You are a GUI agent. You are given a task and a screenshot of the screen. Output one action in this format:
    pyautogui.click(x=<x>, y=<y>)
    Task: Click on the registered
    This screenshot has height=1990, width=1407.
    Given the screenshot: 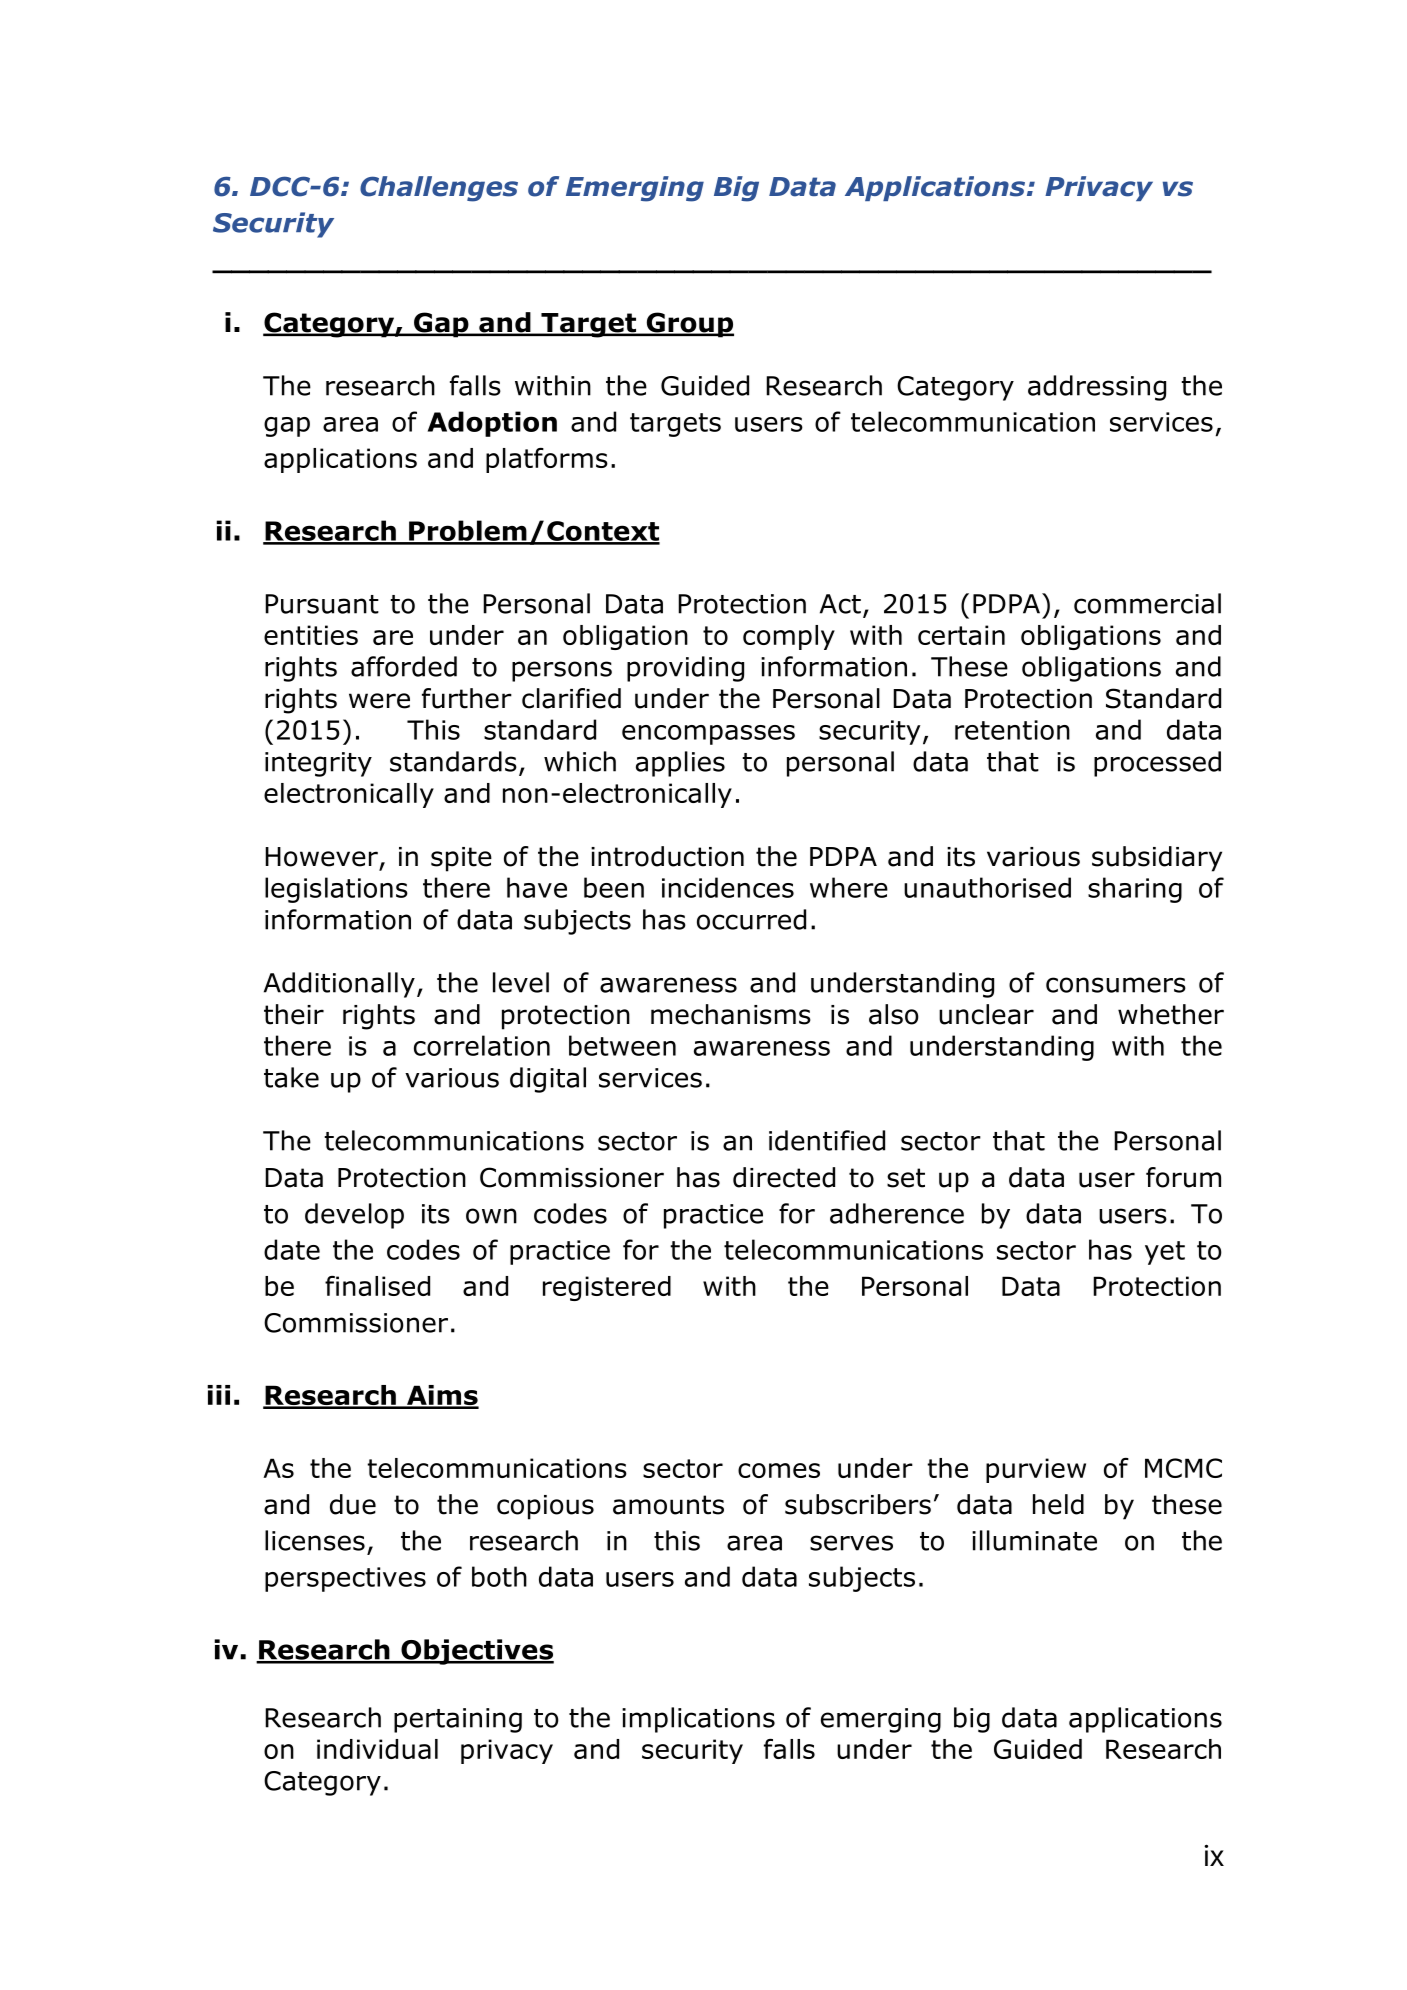 What is the action you would take?
    pyautogui.click(x=607, y=1288)
